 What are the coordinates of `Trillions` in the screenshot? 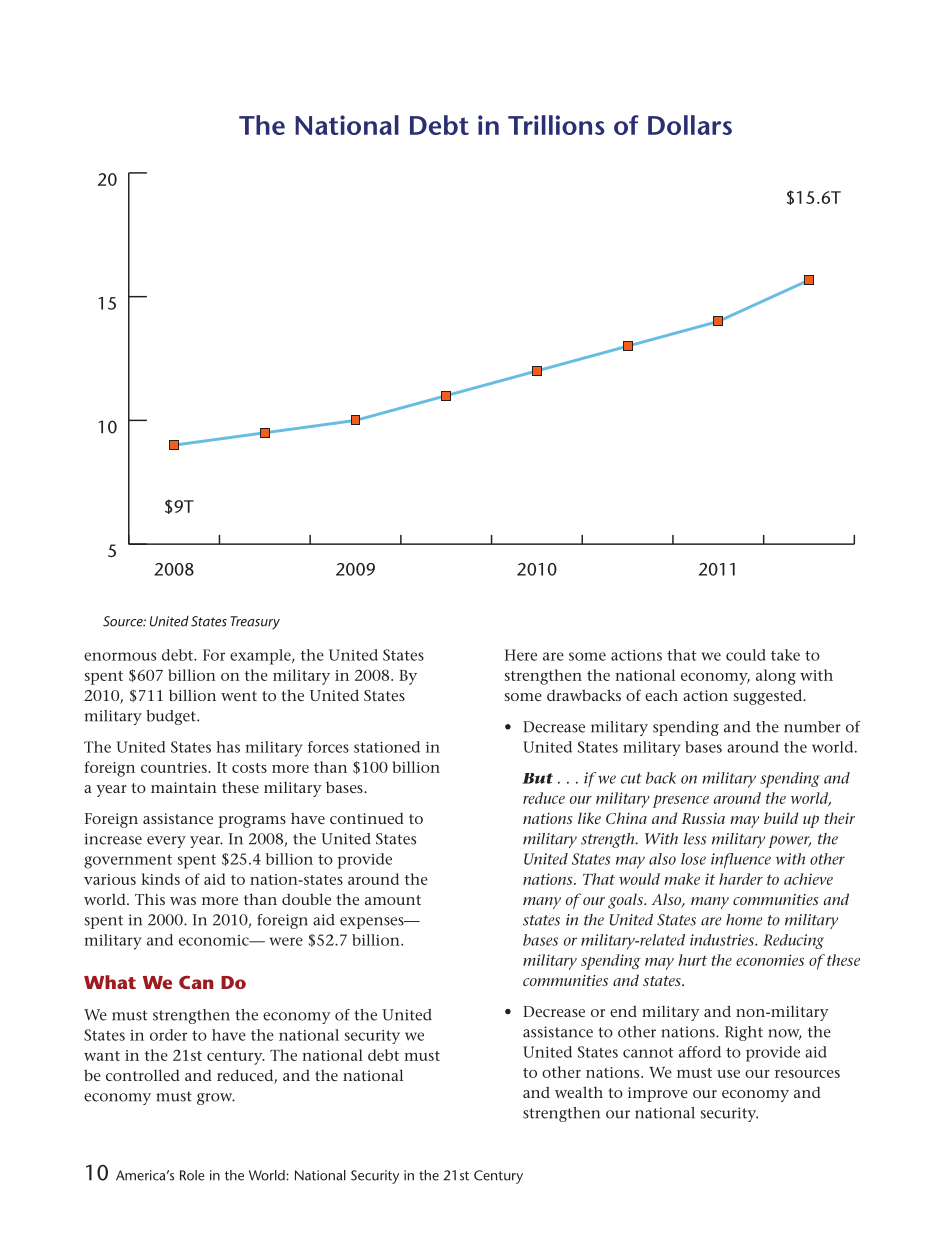 It's located at (556, 125).
